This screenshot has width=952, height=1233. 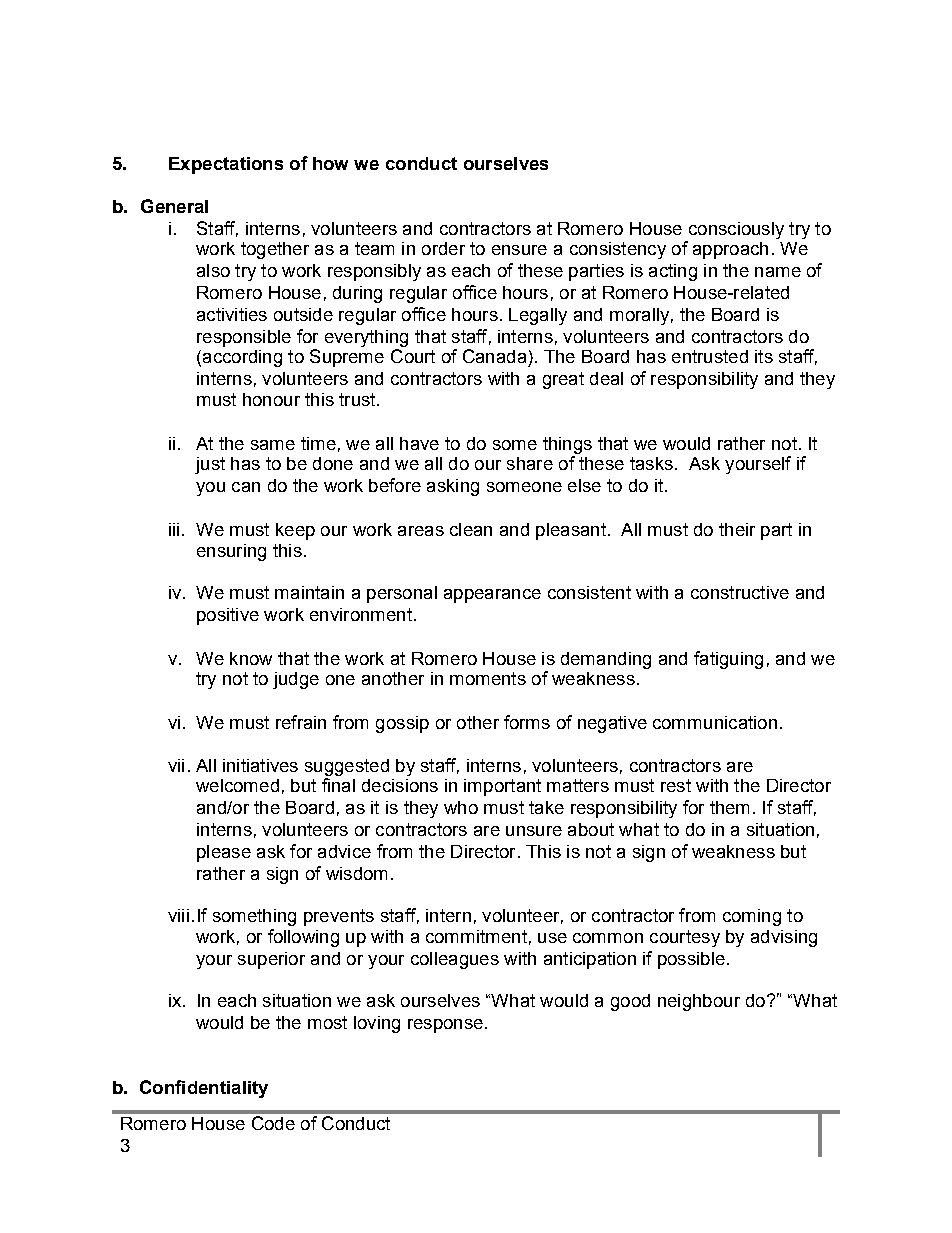 I want to click on asking, so click(x=453, y=487).
